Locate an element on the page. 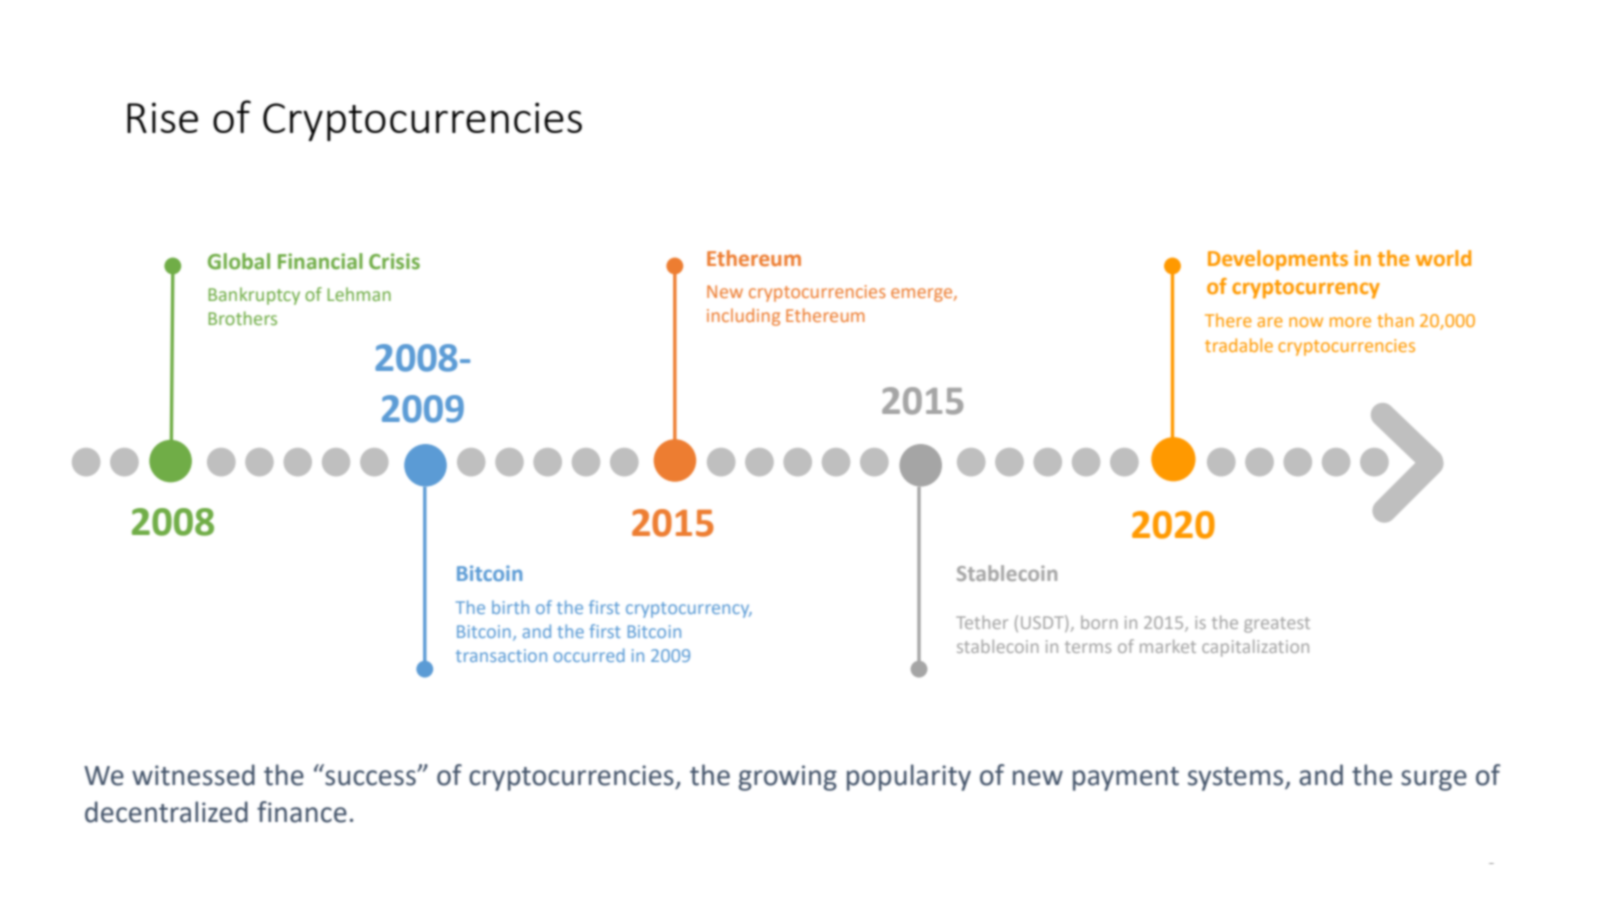  including is located at coordinates (743, 317).
